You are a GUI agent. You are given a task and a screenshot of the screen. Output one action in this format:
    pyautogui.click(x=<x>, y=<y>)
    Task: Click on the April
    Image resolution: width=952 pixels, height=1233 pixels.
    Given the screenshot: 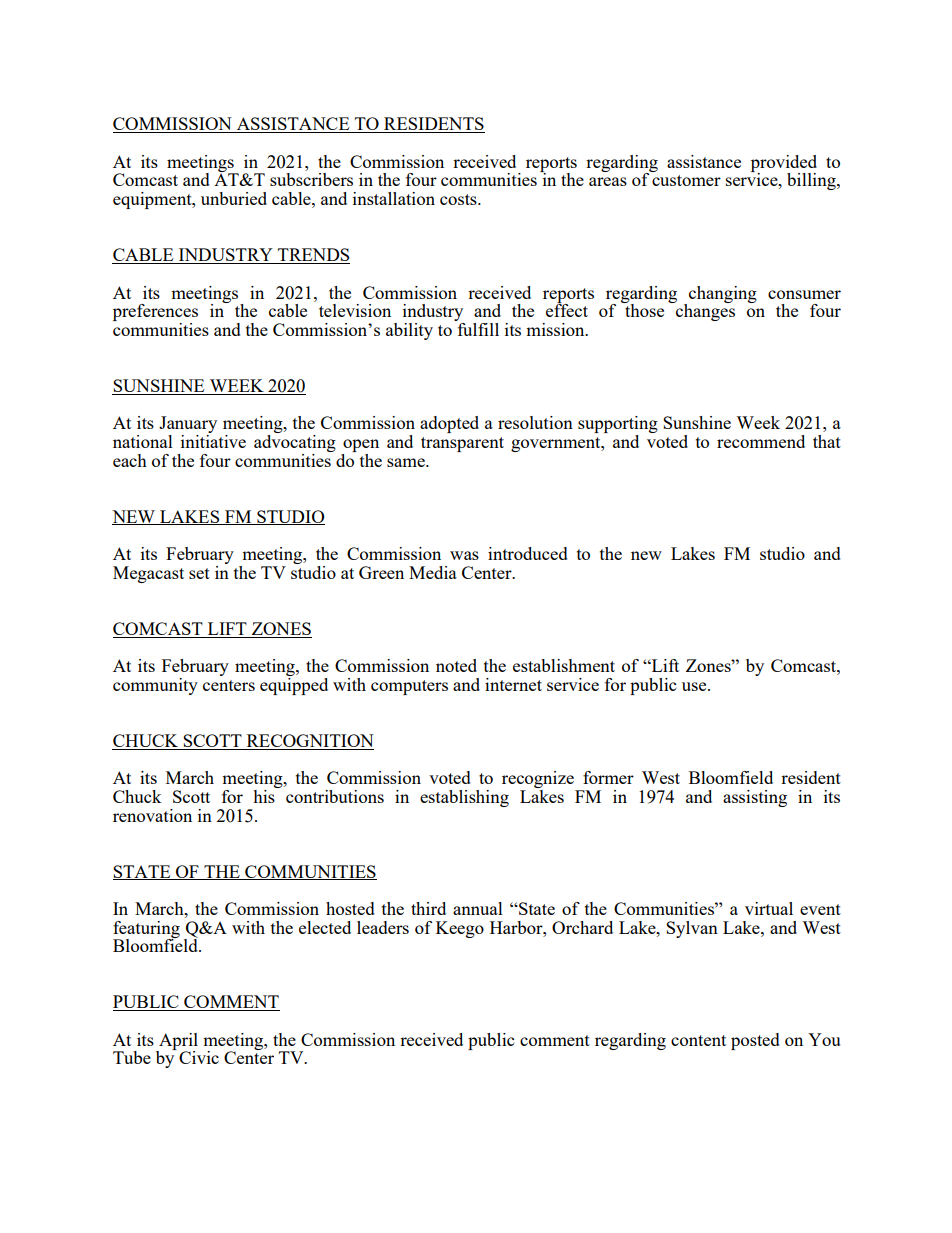 What is the action you would take?
    pyautogui.click(x=177, y=1042)
